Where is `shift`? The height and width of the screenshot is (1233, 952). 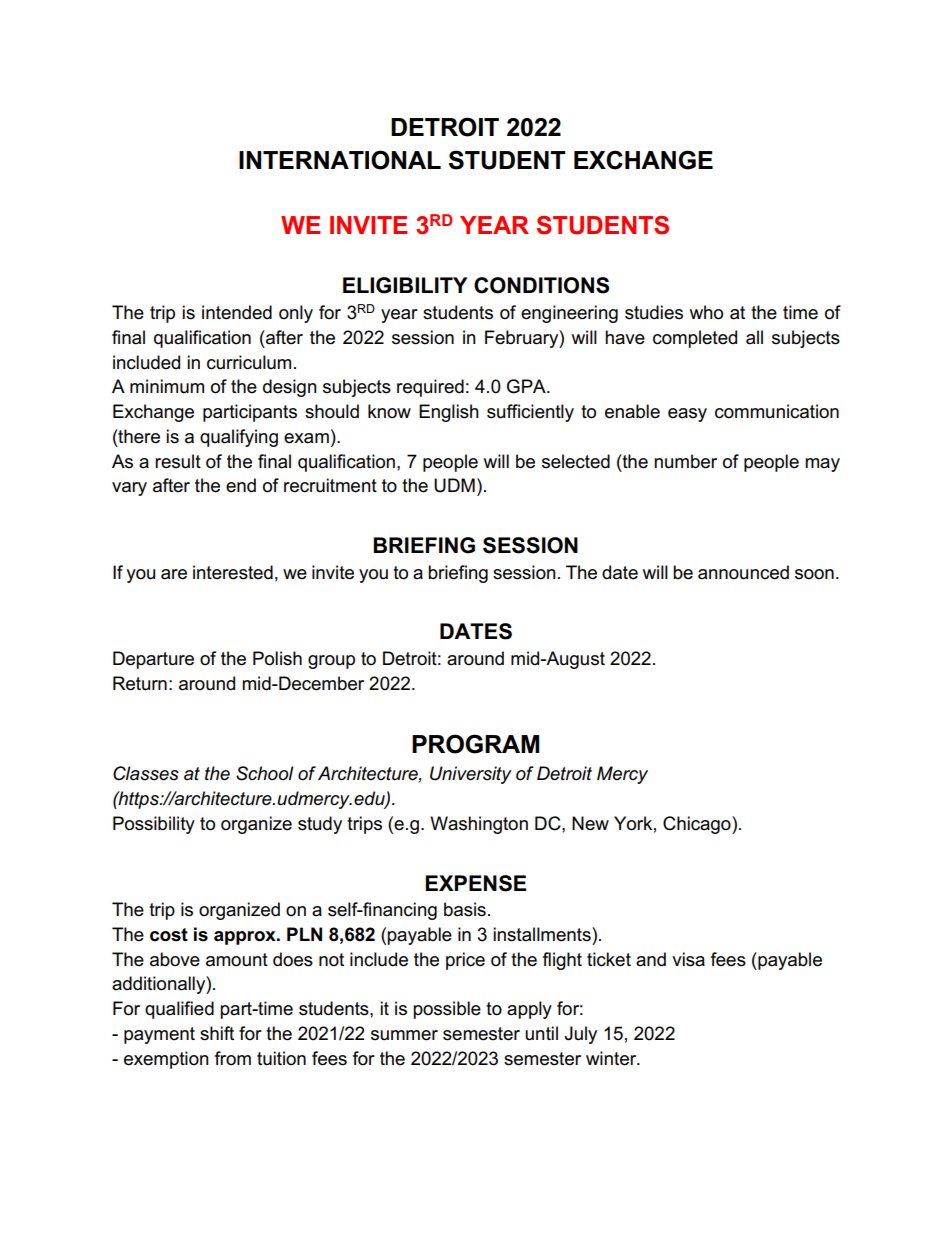
shift is located at coordinates (217, 1033).
